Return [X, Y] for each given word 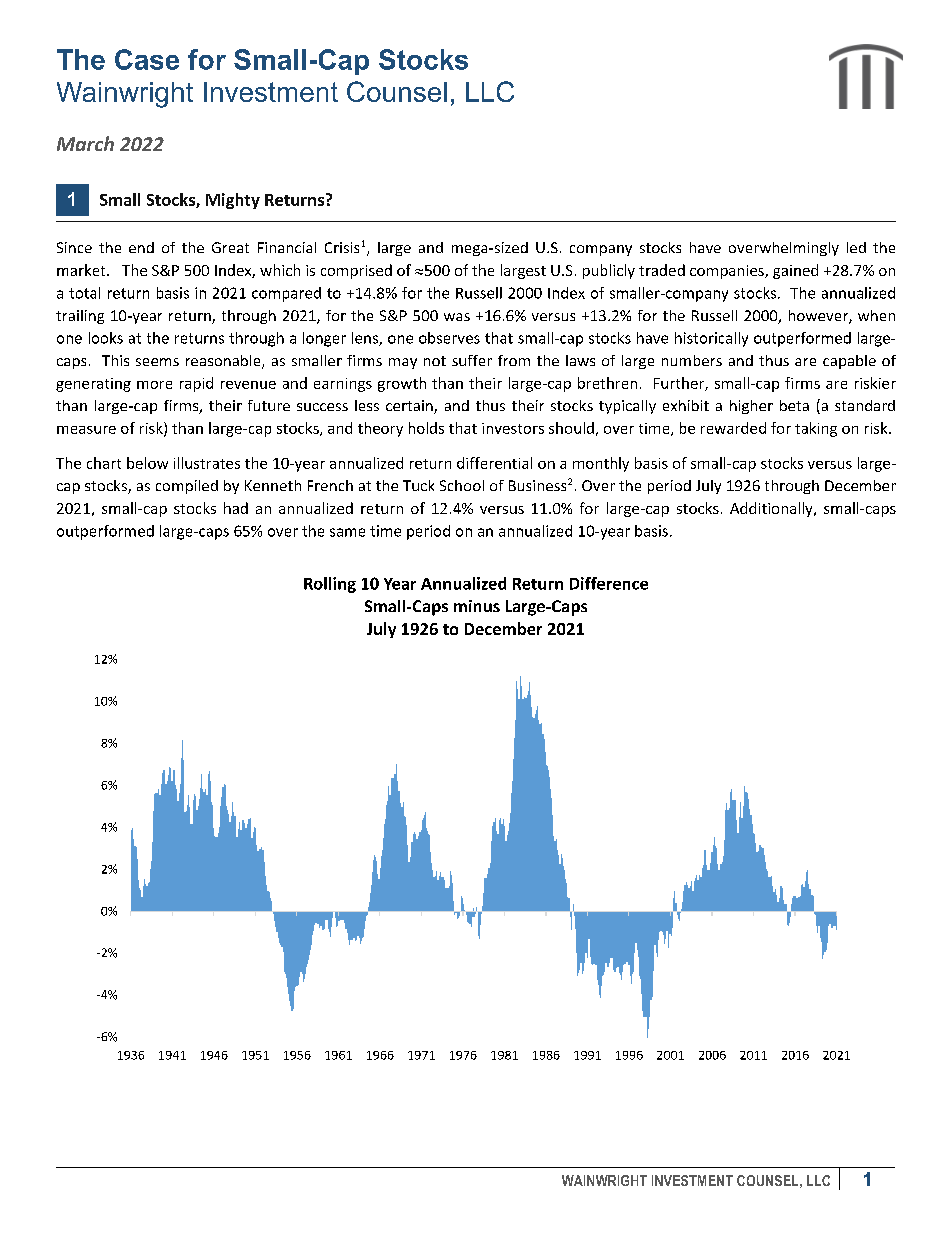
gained [795, 271]
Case [147, 59]
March [85, 143]
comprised [356, 271]
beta [794, 405]
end [141, 247]
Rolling [330, 585]
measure [86, 430]
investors [513, 428]
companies [728, 272]
